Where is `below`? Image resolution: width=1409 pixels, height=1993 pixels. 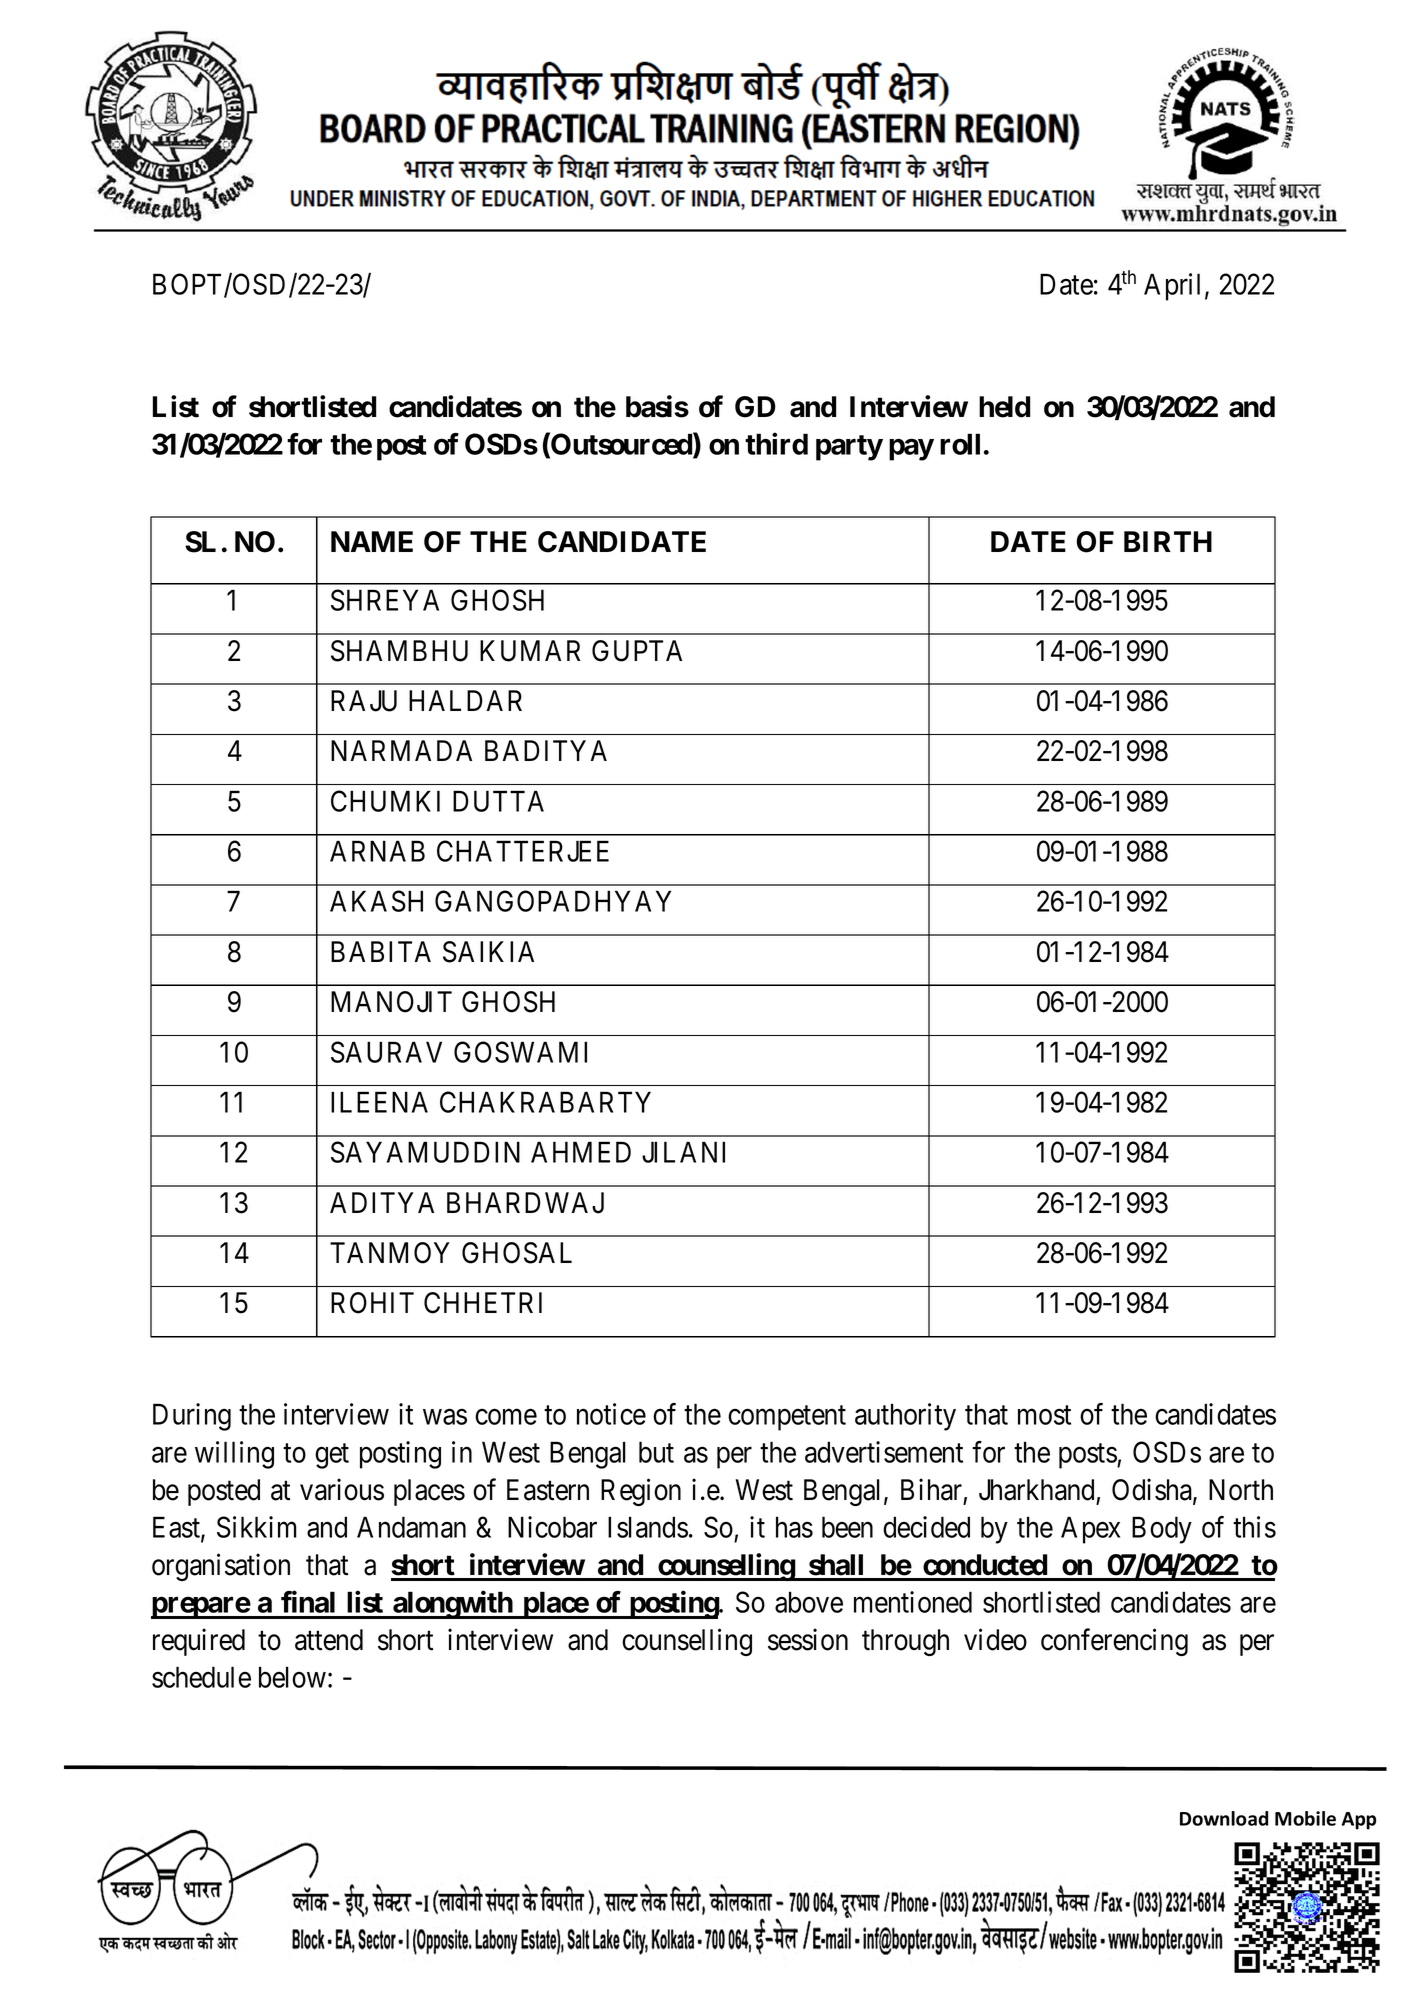
below is located at coordinates (292, 1677).
